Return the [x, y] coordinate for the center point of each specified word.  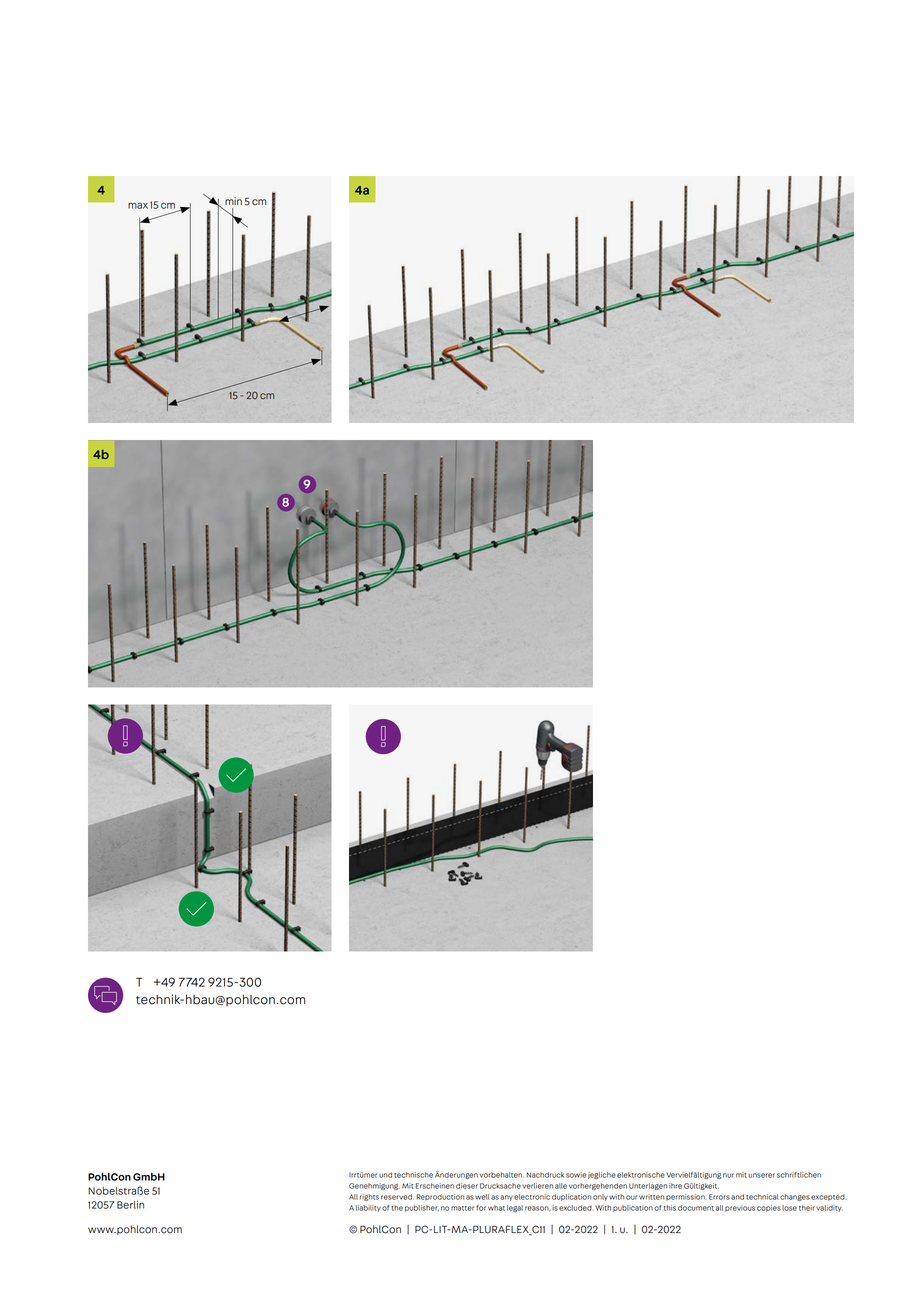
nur [728, 1175]
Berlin [130, 1204]
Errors [719, 1197]
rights [369, 1197]
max [138, 206]
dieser [467, 1186]
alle [561, 1186]
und [385, 1175]
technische [413, 1175]
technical [762, 1197]
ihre [675, 1186]
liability [368, 1208]
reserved [397, 1197]
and [737, 1197]
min [233, 201]
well [482, 1197]
